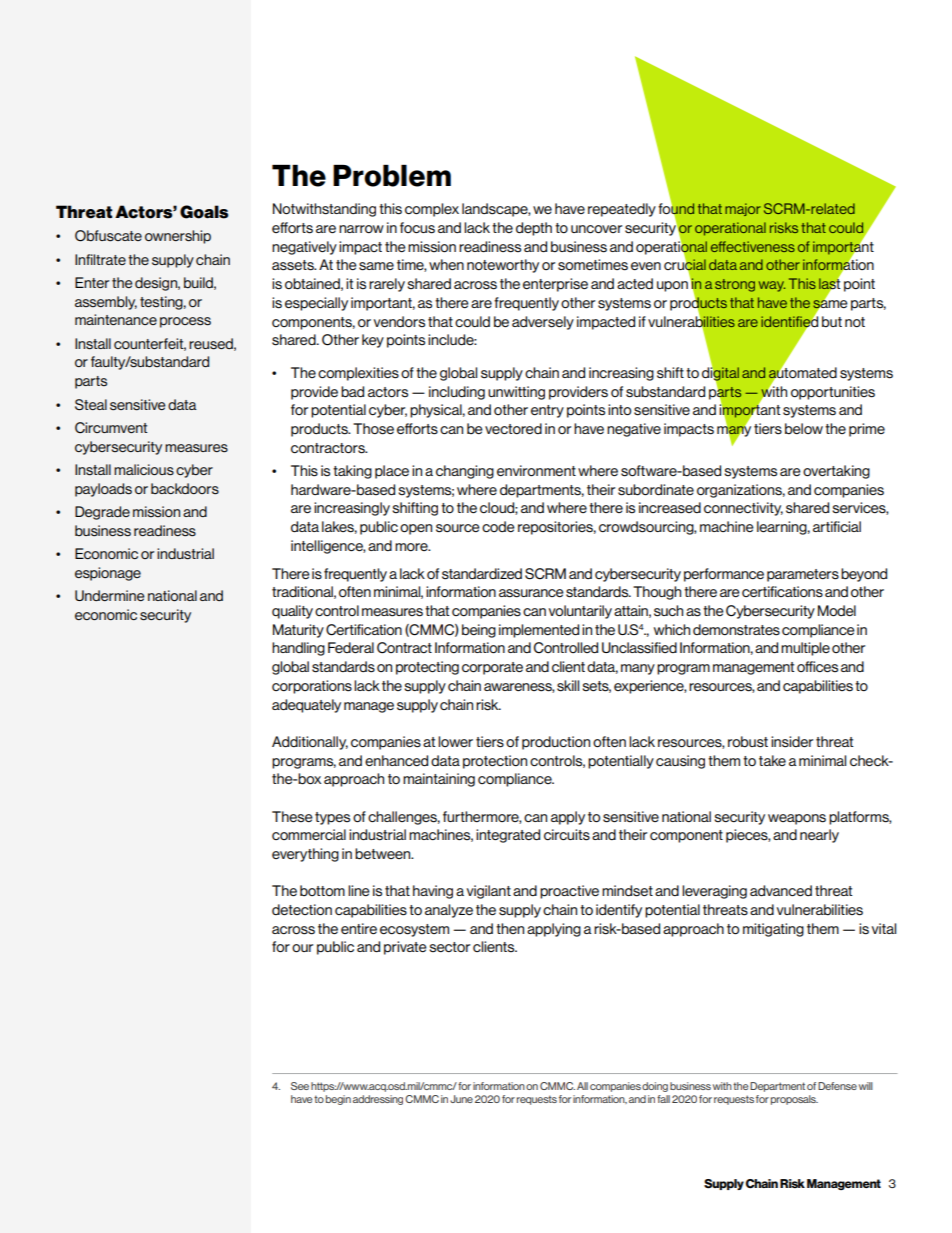 The width and height of the page is (952, 1233). Describe the element at coordinates (300, 1086) in the page. I see `See` at that location.
